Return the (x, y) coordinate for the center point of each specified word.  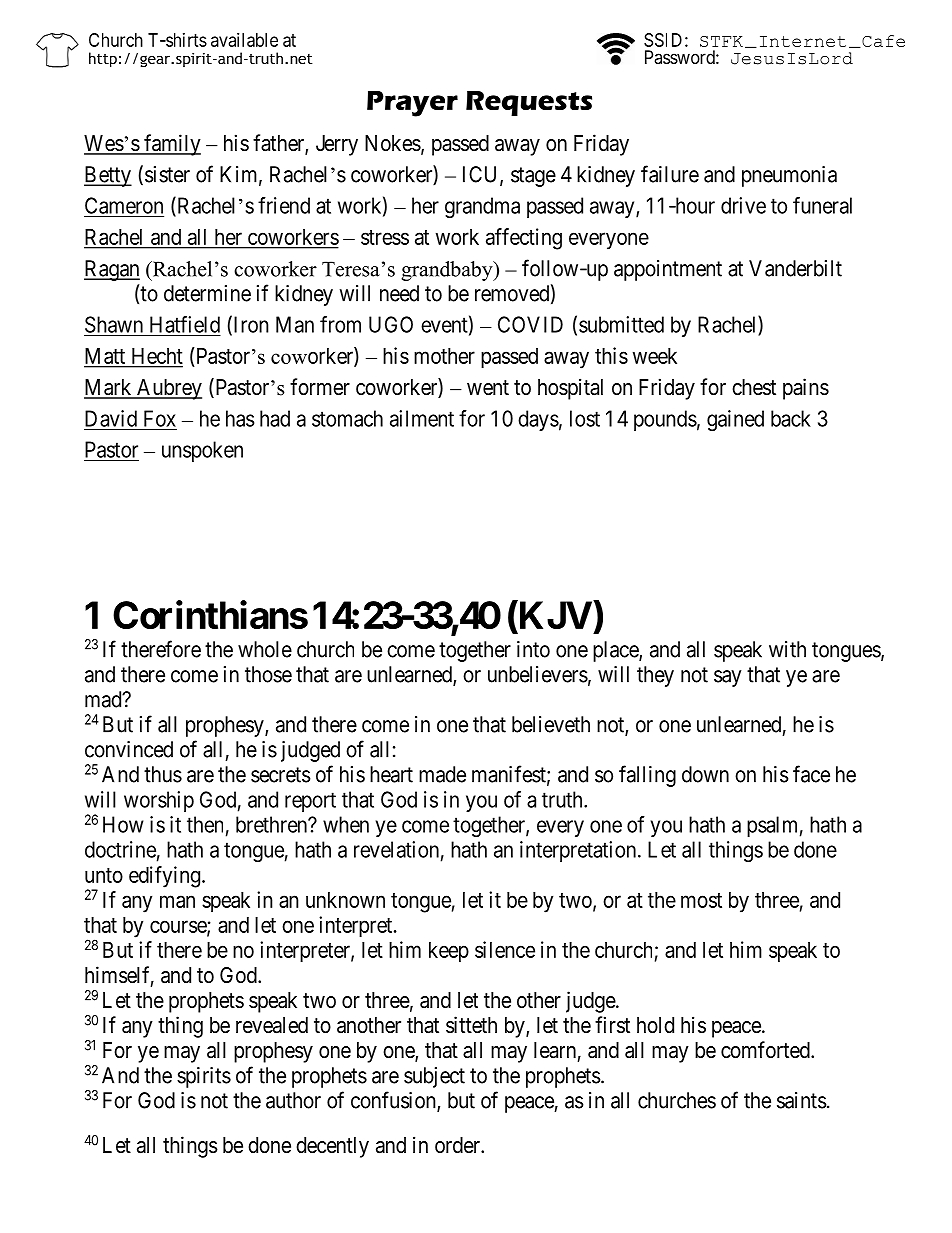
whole (265, 649)
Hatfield (183, 325)
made (442, 774)
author (293, 1100)
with (787, 649)
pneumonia (789, 176)
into (533, 649)
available (244, 40)
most (701, 900)
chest (754, 387)
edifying (166, 877)
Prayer (412, 104)
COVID (530, 324)
